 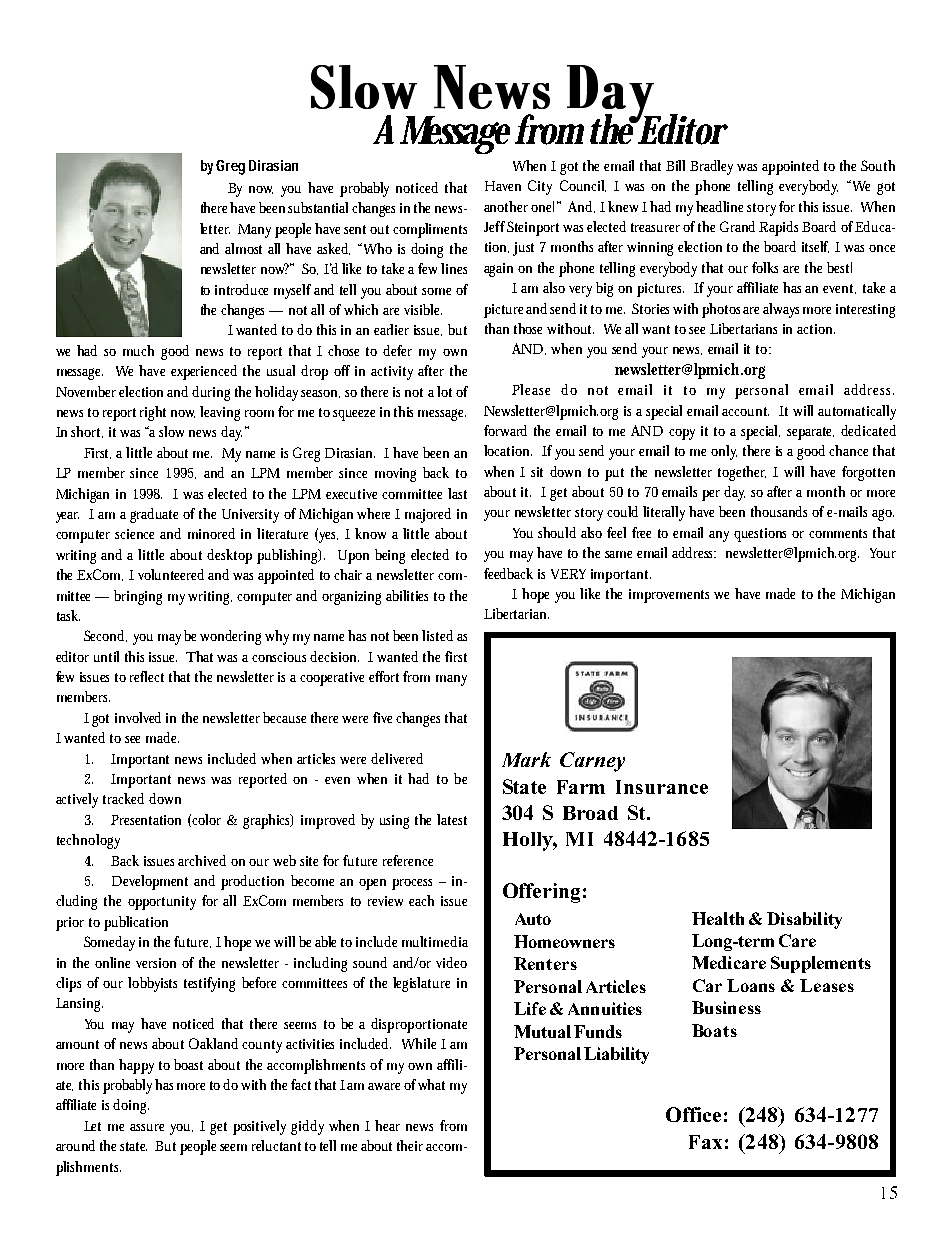 What do you see at coordinates (106, 656) in the page?
I see `until` at bounding box center [106, 656].
